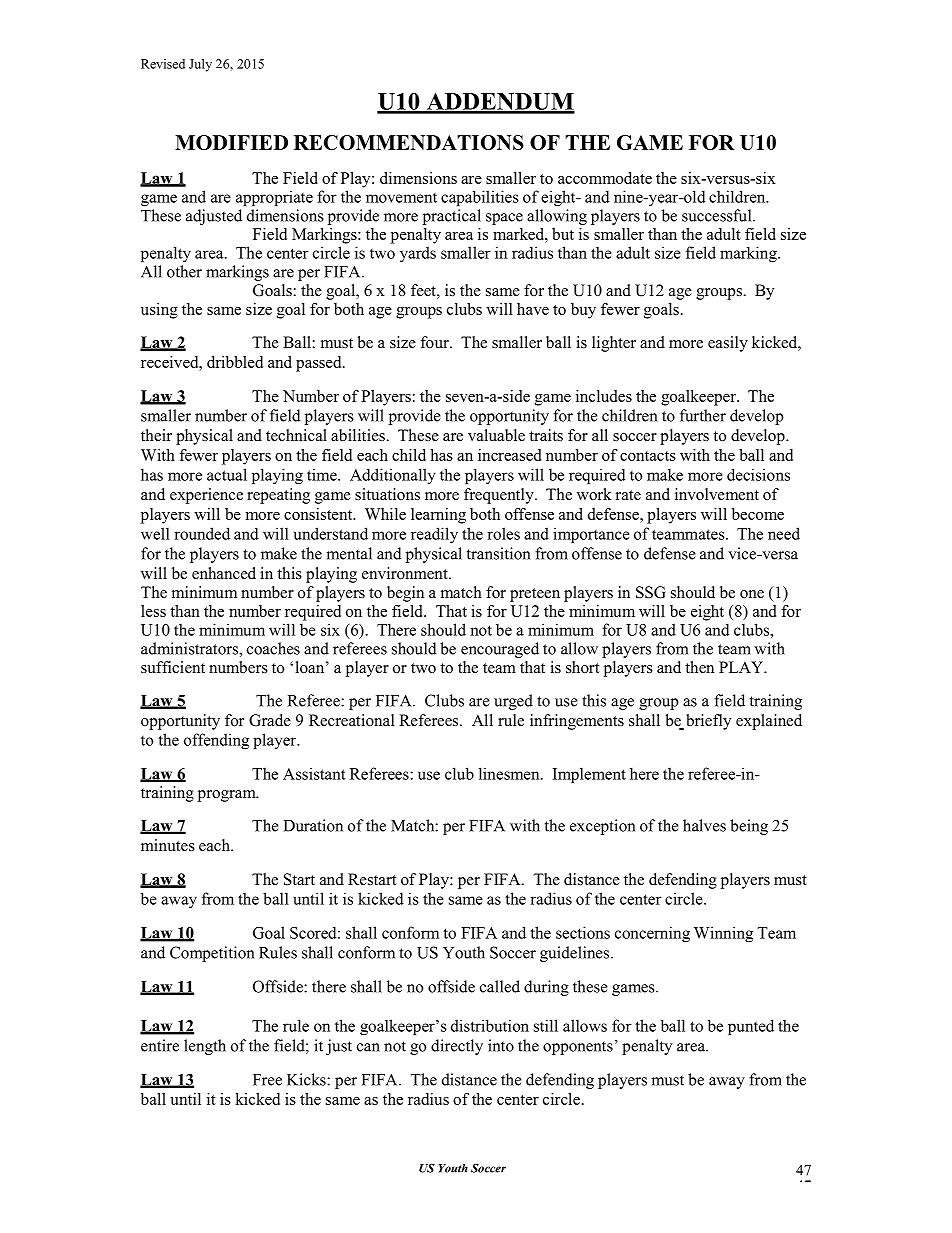  Describe the element at coordinates (227, 474) in the screenshot. I see `actual` at that location.
